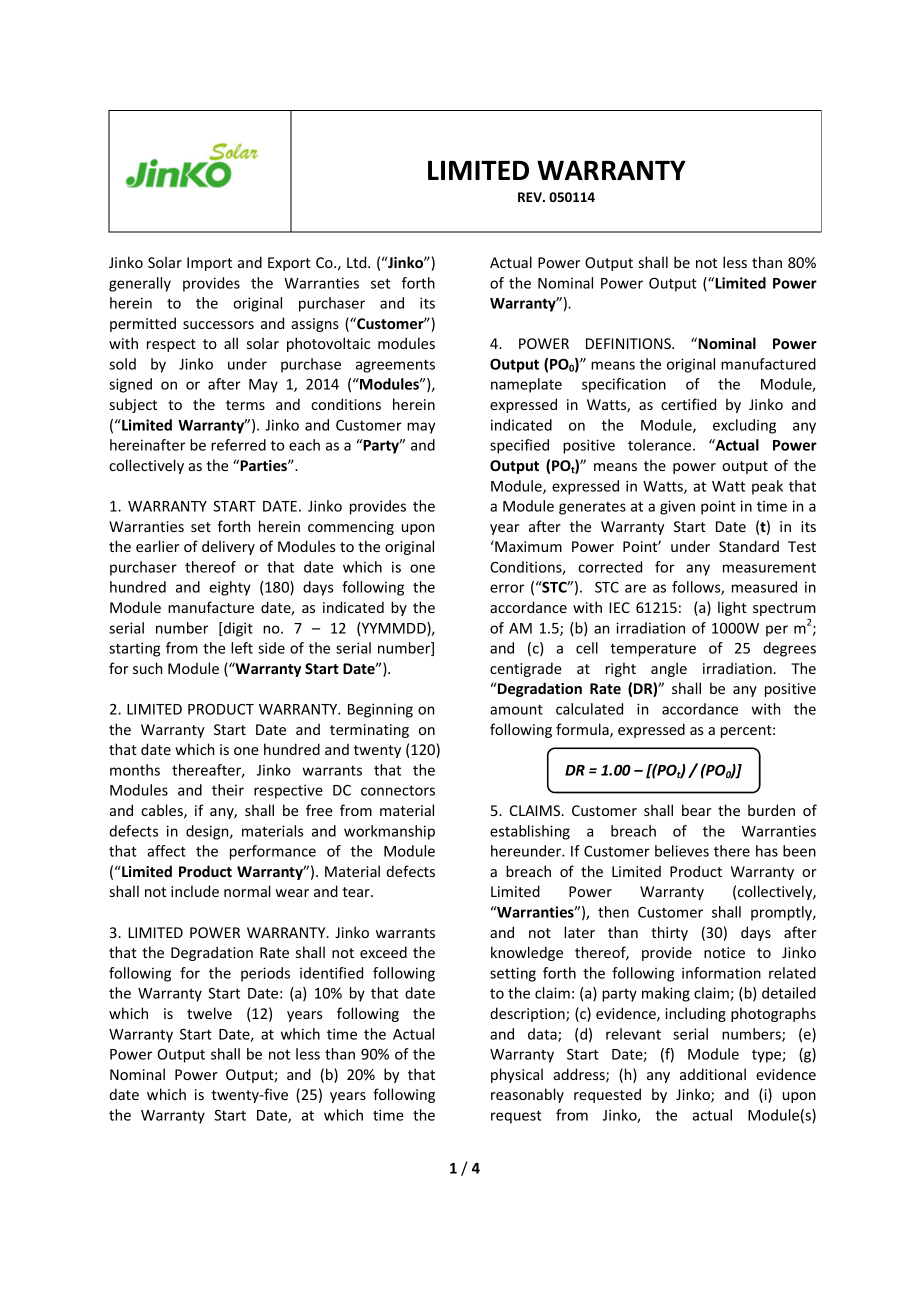 The image size is (924, 1308). What do you see at coordinates (530, 832) in the screenshot?
I see `establishing` at bounding box center [530, 832].
